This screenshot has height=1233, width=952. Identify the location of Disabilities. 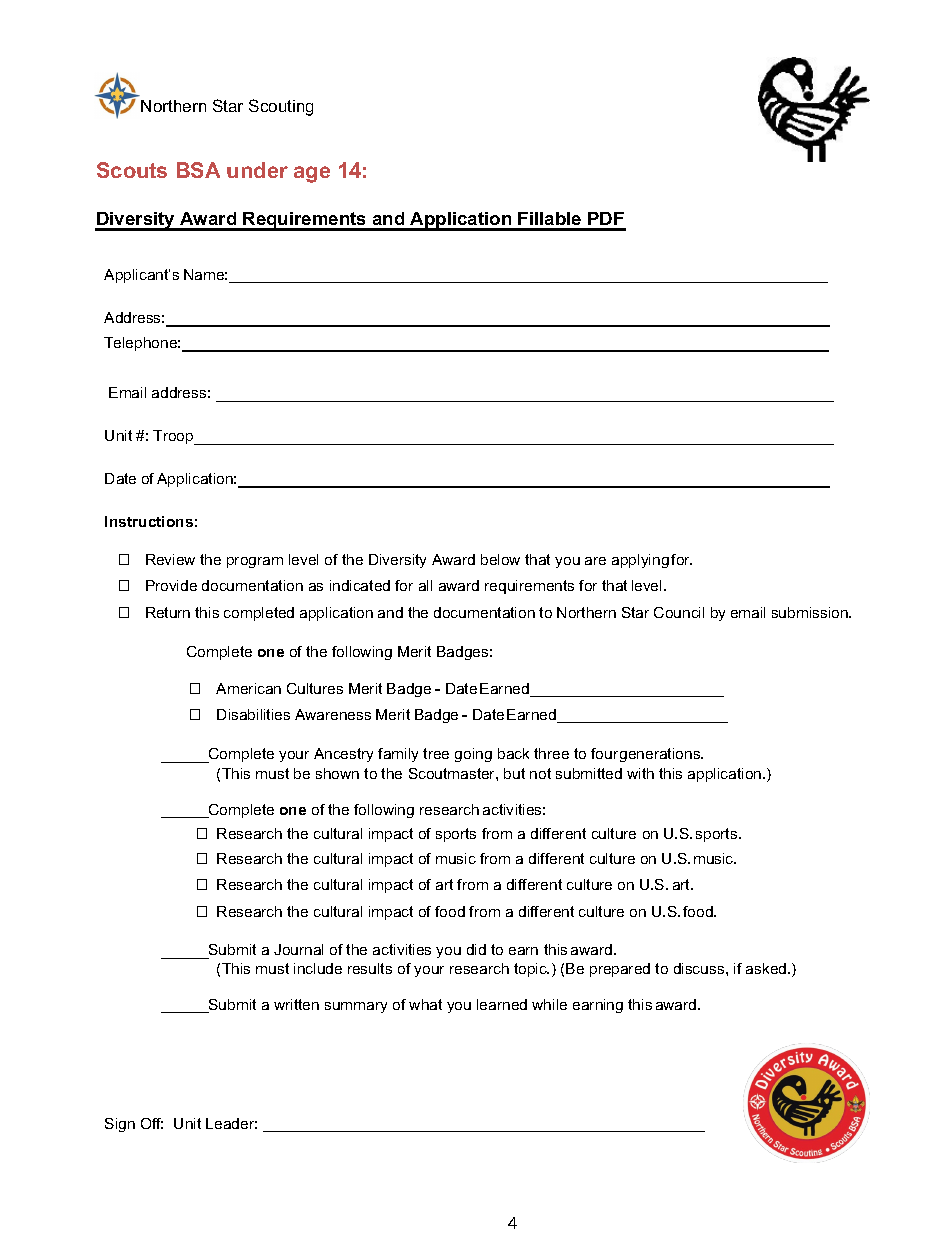
(253, 714).
